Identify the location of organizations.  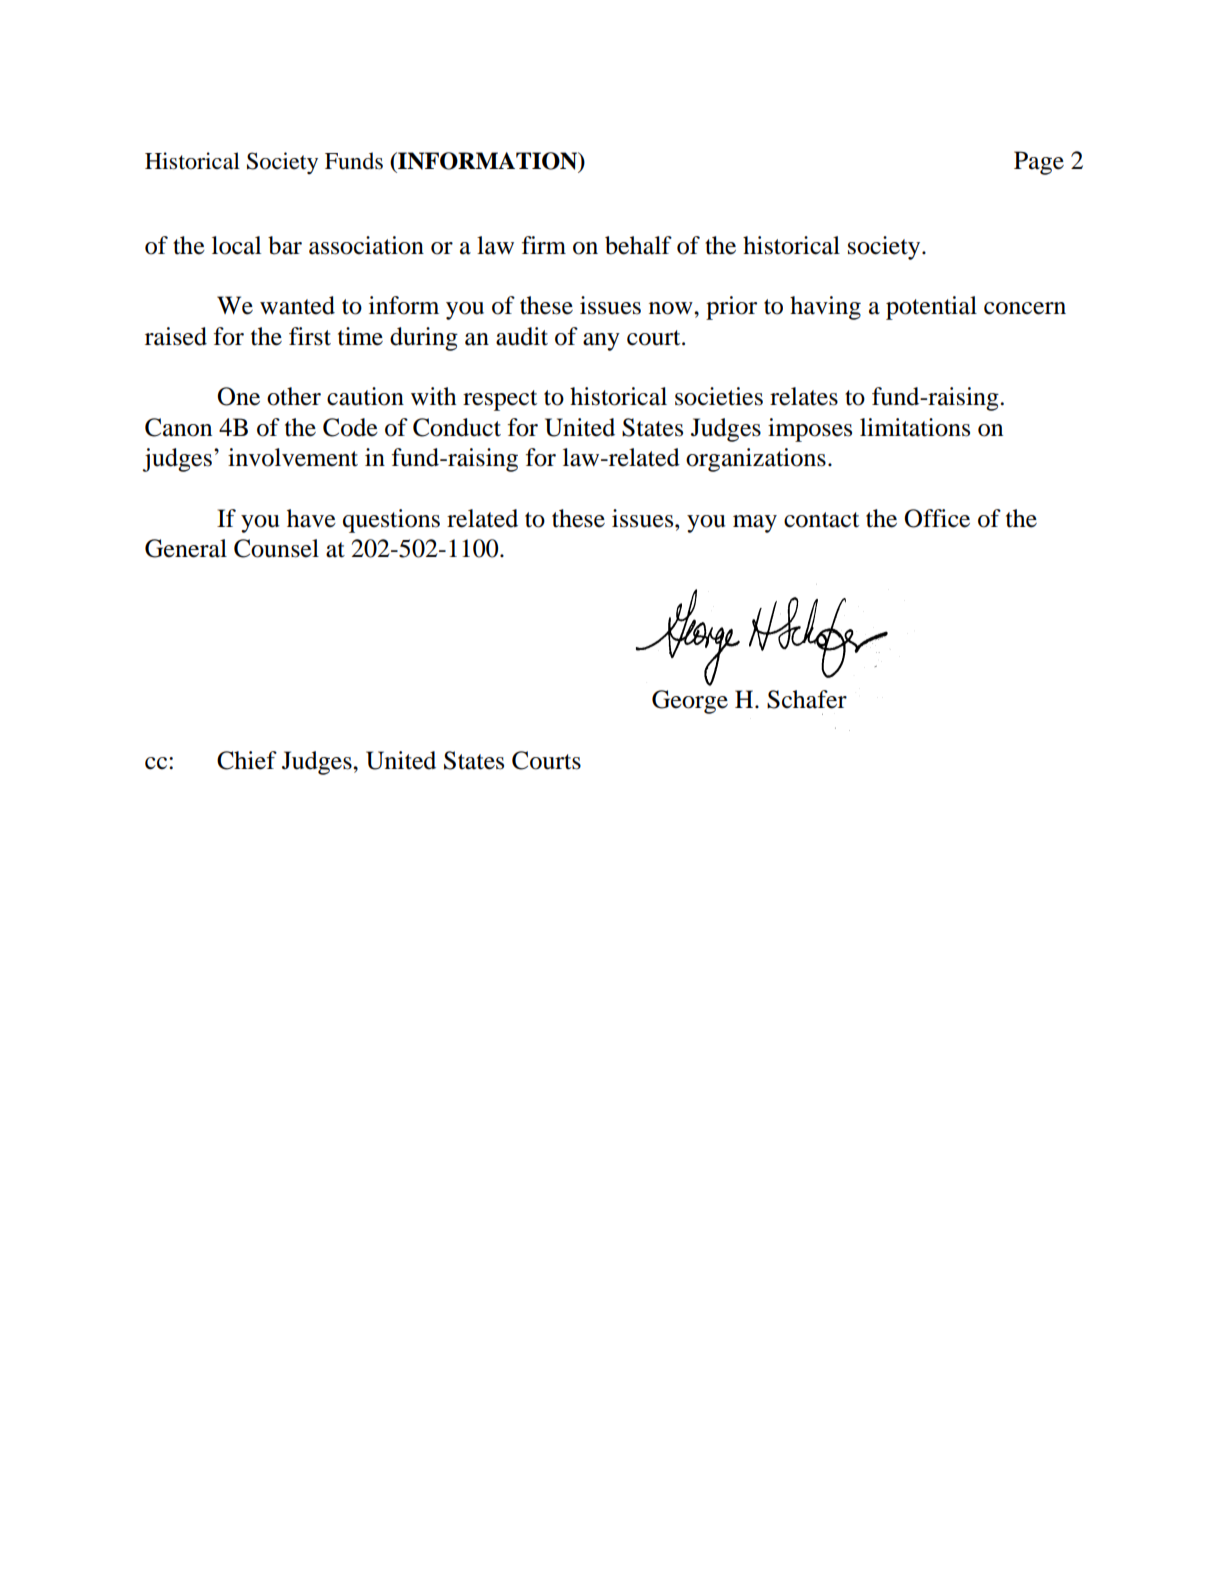
(756, 460).
